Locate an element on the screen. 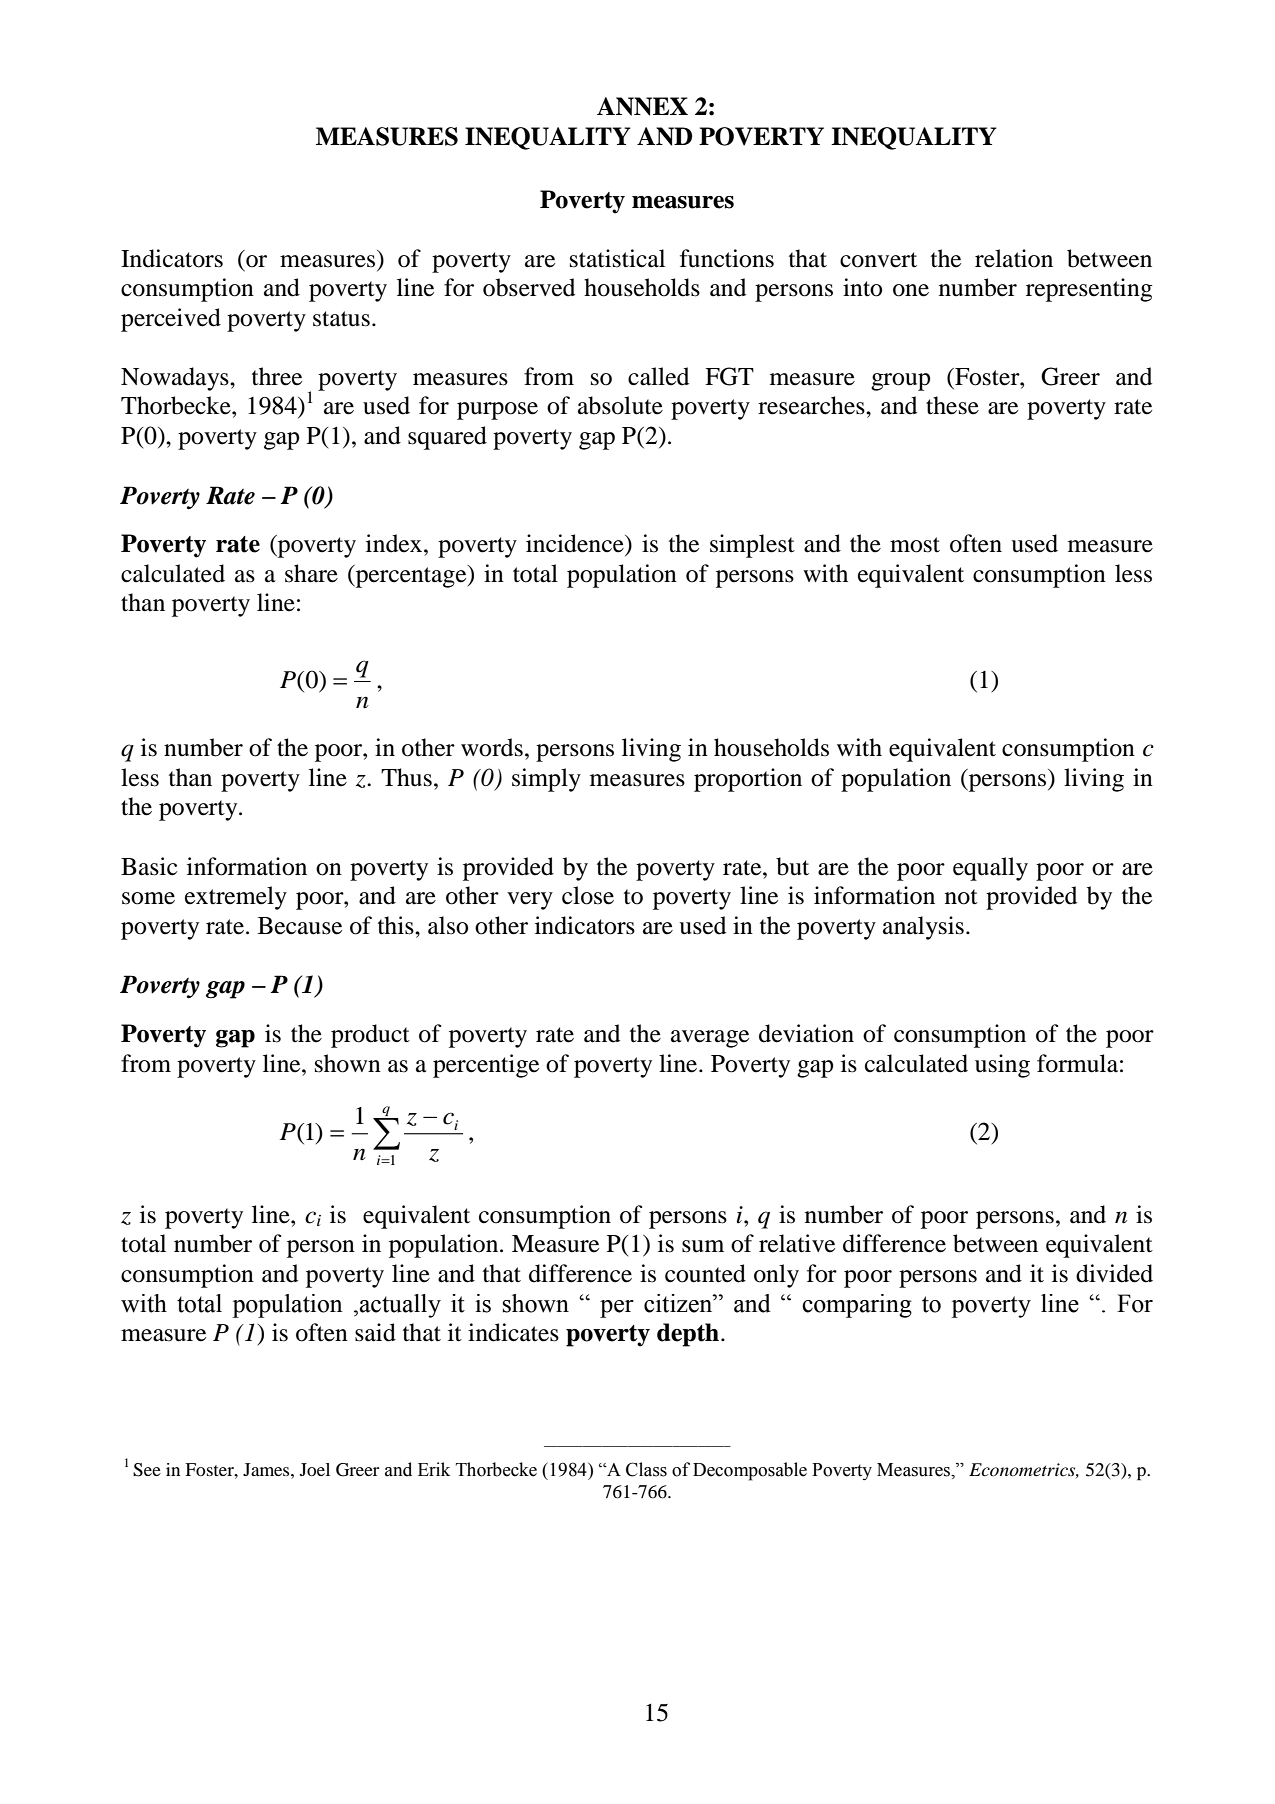 Image resolution: width=1275 pixels, height=1804 pixels. status is located at coordinates (341, 319).
